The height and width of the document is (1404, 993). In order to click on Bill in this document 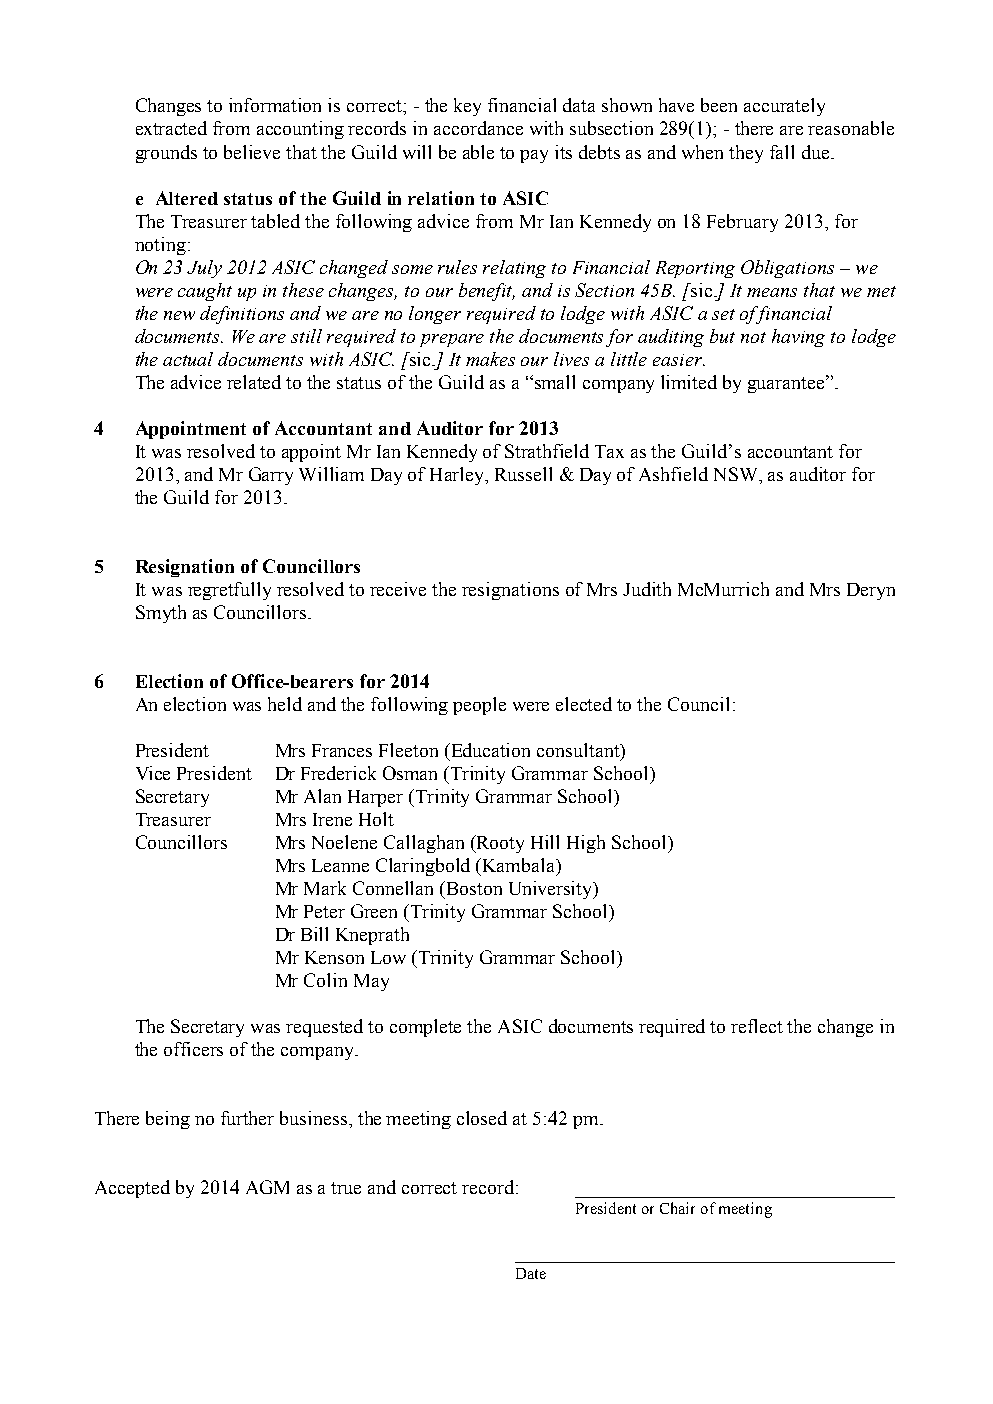, I will do `click(314, 934)`.
